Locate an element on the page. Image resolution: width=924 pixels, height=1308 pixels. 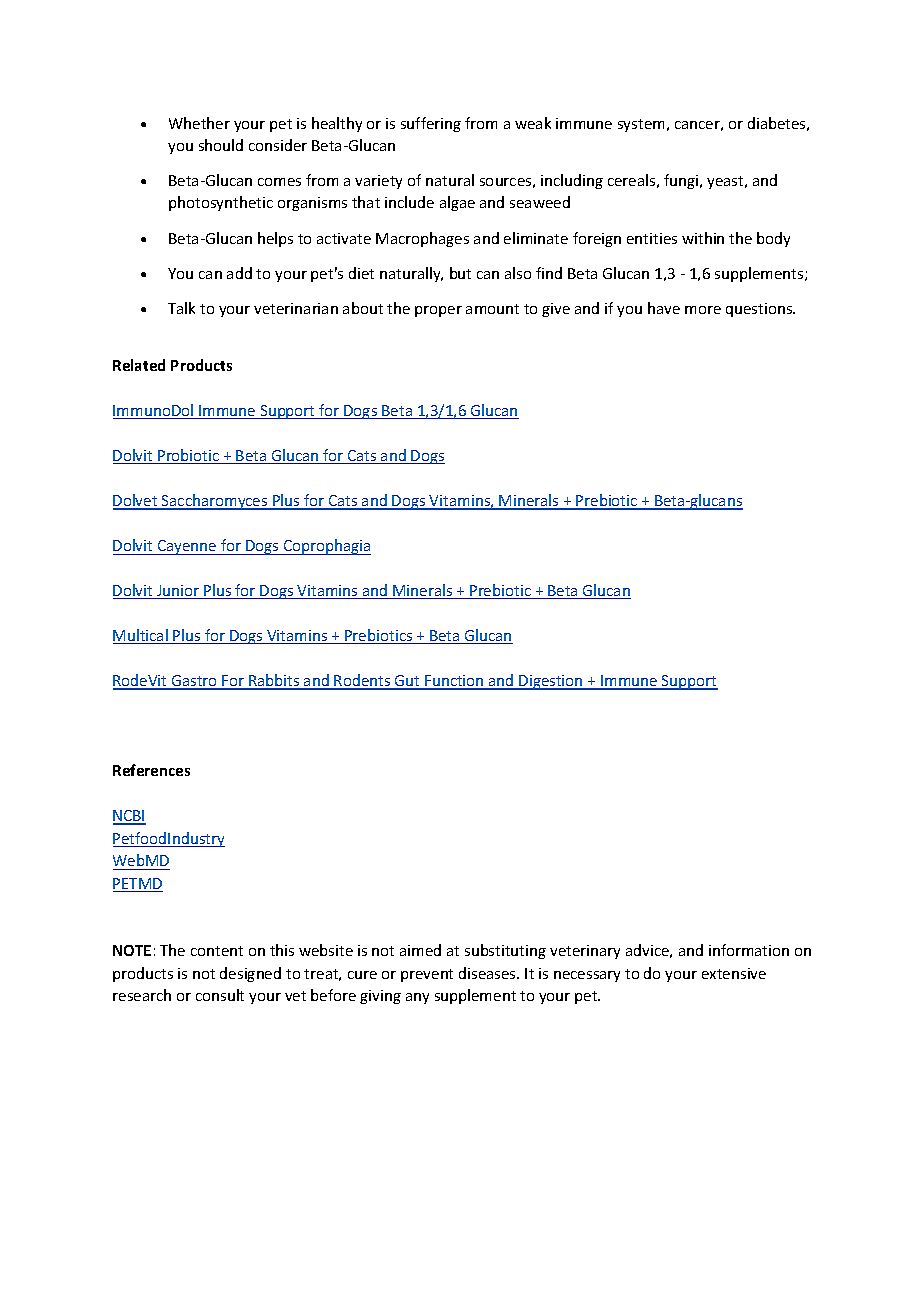
Probiotic is located at coordinates (189, 456).
